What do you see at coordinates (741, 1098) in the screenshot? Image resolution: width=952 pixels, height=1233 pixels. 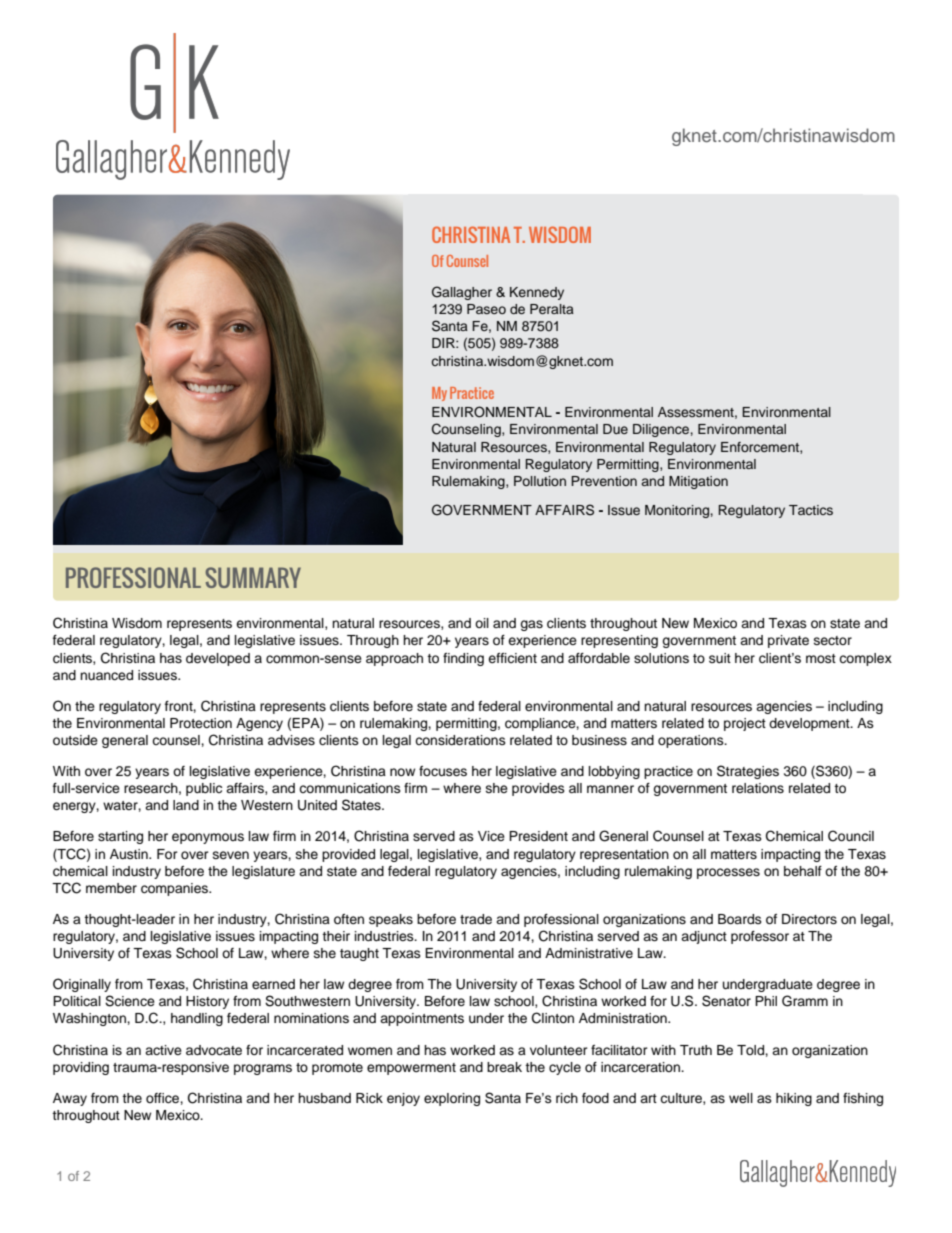 I see `well` at bounding box center [741, 1098].
